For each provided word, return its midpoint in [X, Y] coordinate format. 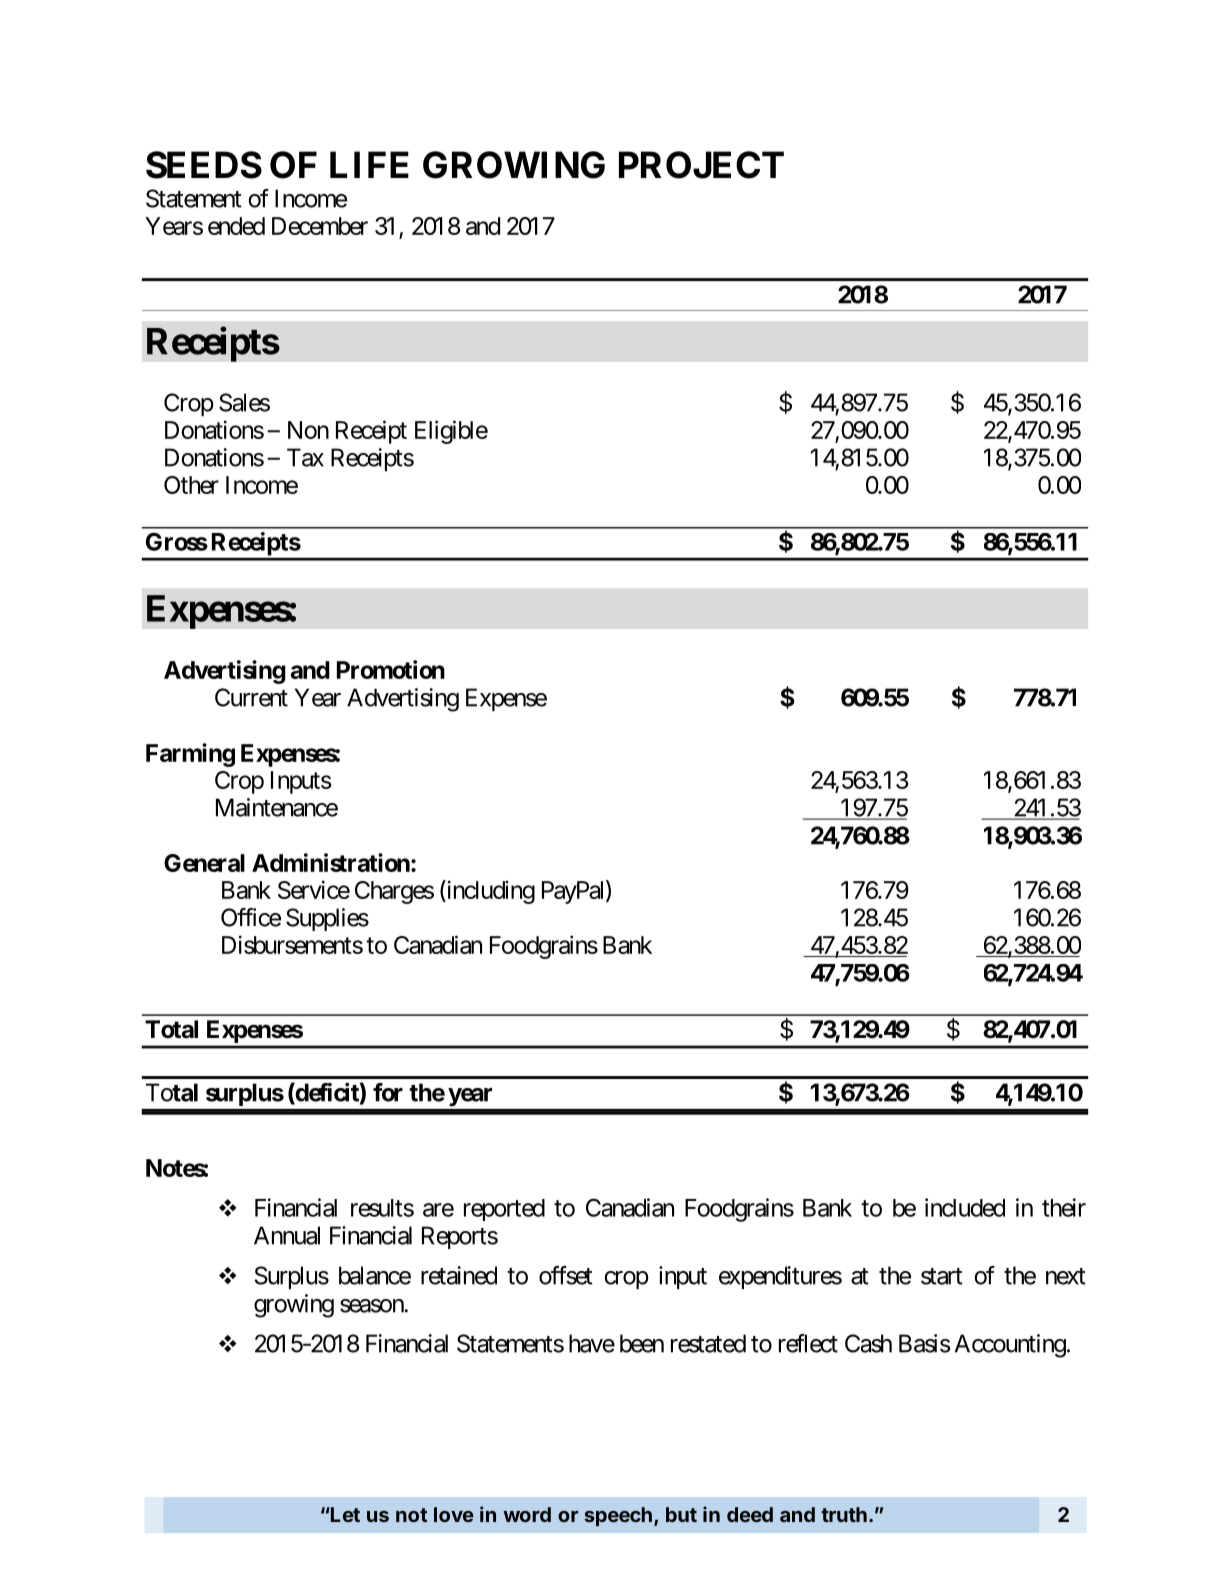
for [388, 1092]
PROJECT [701, 165]
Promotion [391, 669]
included [965, 1207]
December [320, 226]
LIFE [369, 164]
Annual [287, 1235]
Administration [331, 862]
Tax [305, 457]
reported [504, 1210]
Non [308, 430]
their [1064, 1207]
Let [344, 1514]
